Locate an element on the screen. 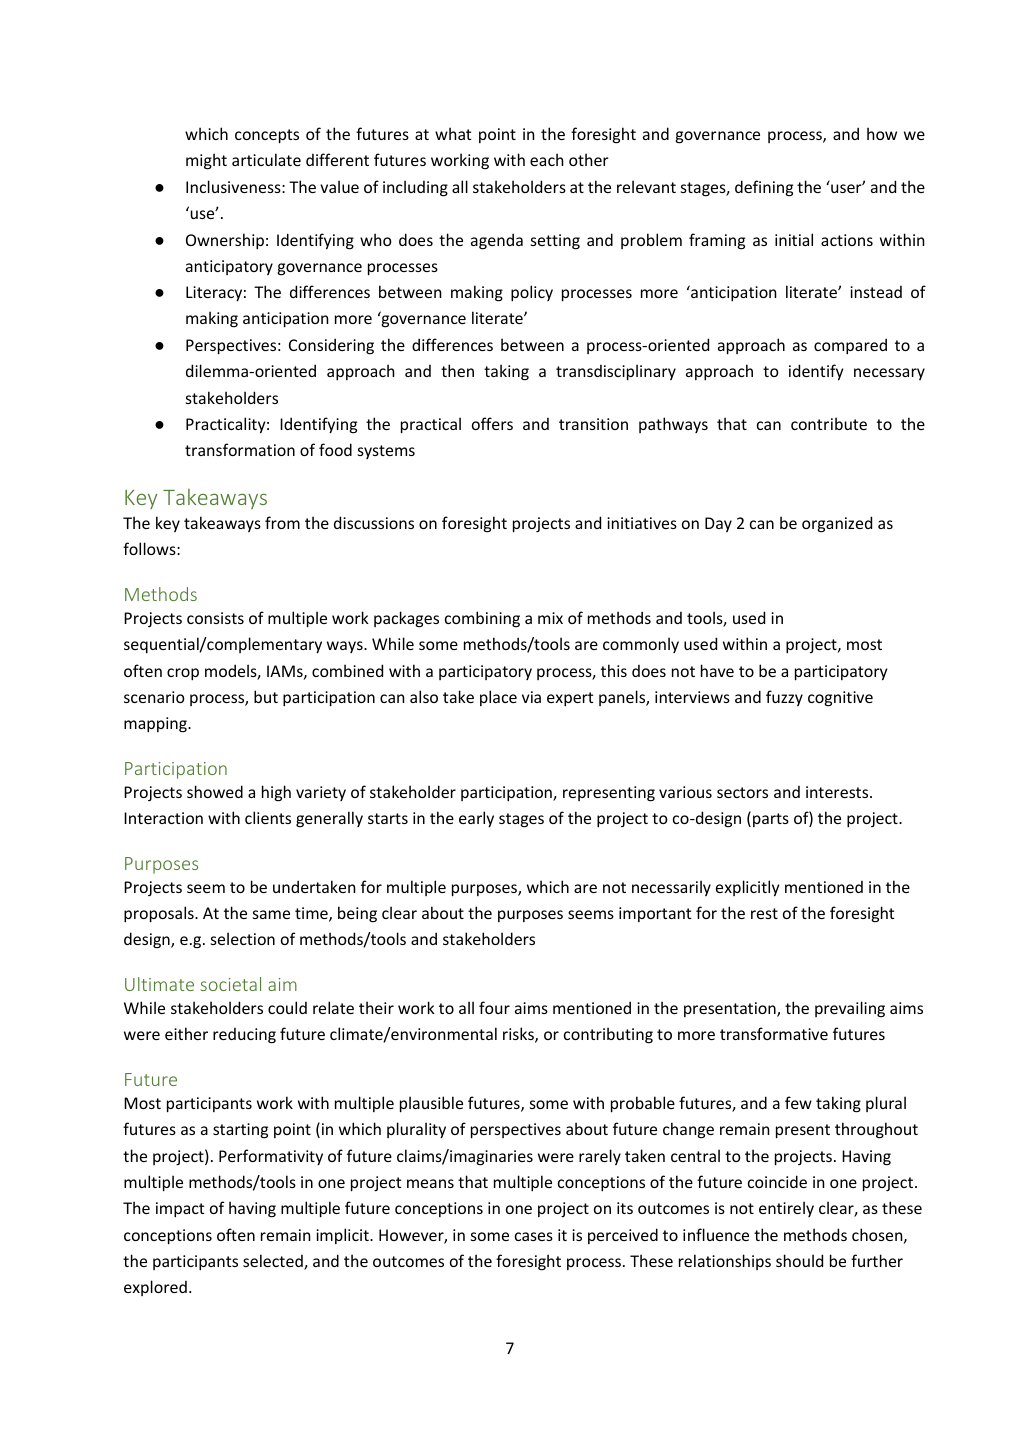  transformation is located at coordinates (240, 449).
